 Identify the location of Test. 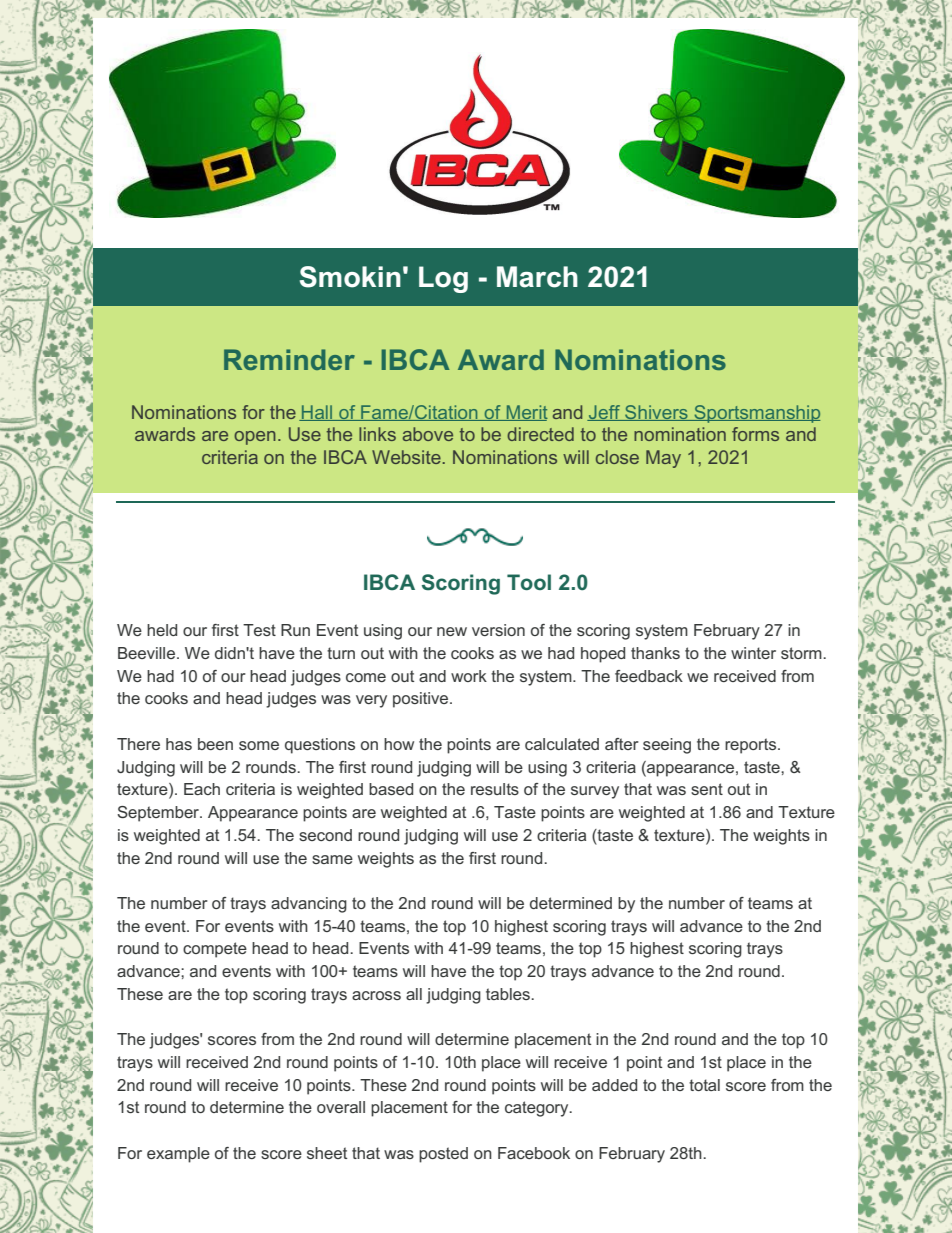
(259, 630).
